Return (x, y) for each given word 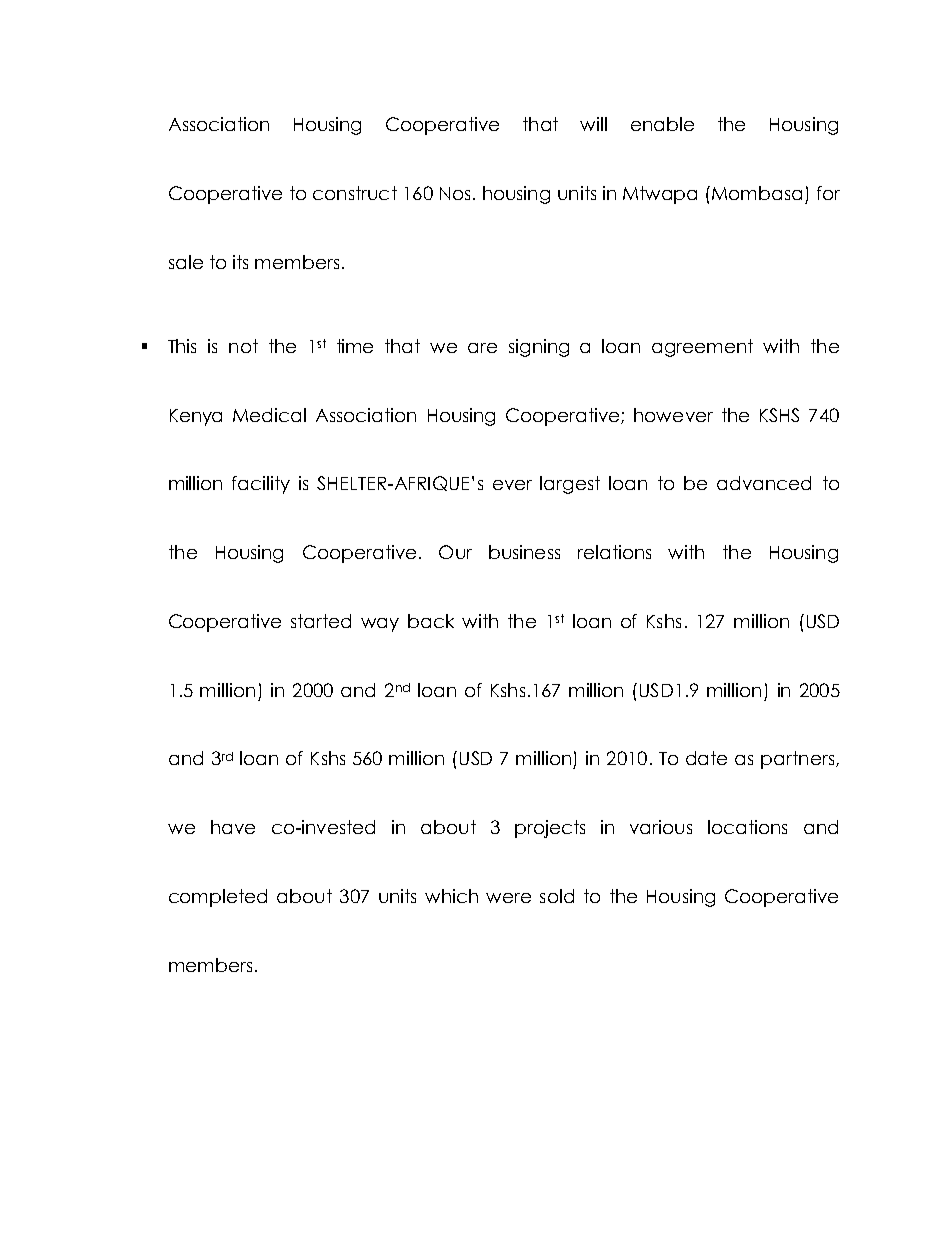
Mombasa (757, 193)
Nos (455, 193)
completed (218, 898)
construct (355, 193)
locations (747, 827)
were (508, 898)
